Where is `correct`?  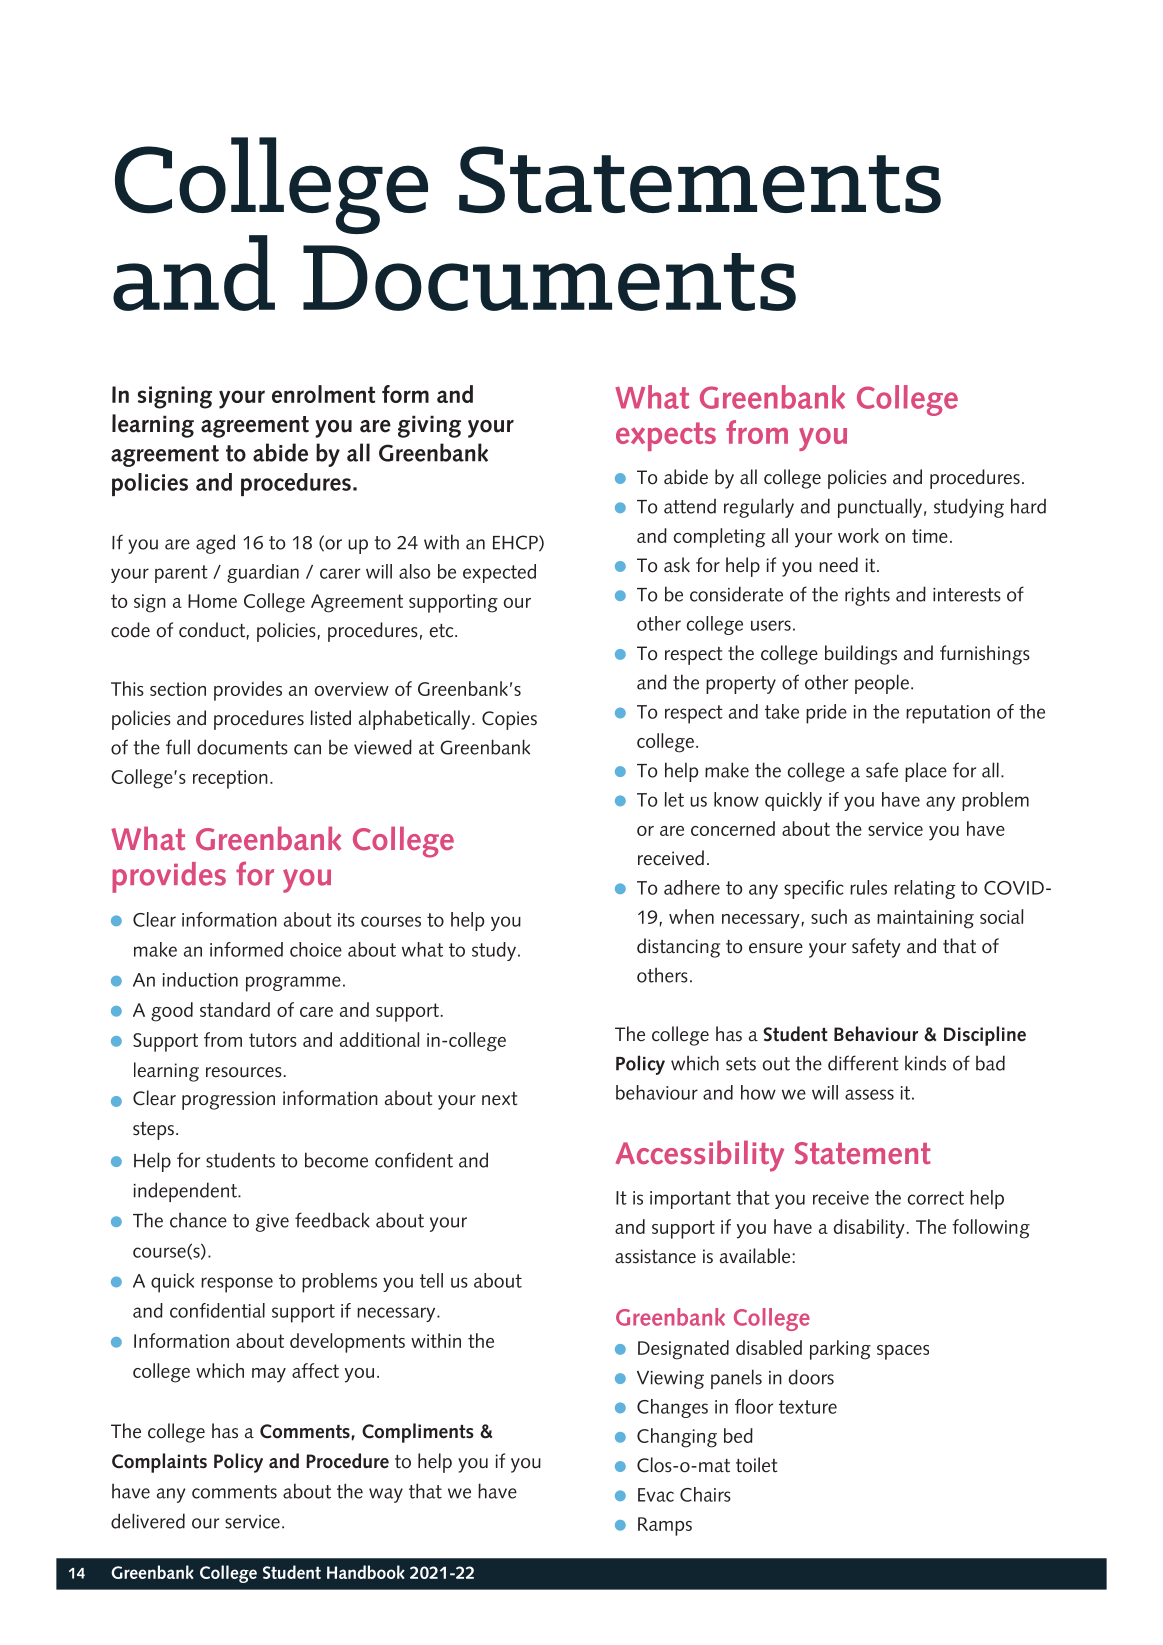 correct is located at coordinates (936, 1198).
